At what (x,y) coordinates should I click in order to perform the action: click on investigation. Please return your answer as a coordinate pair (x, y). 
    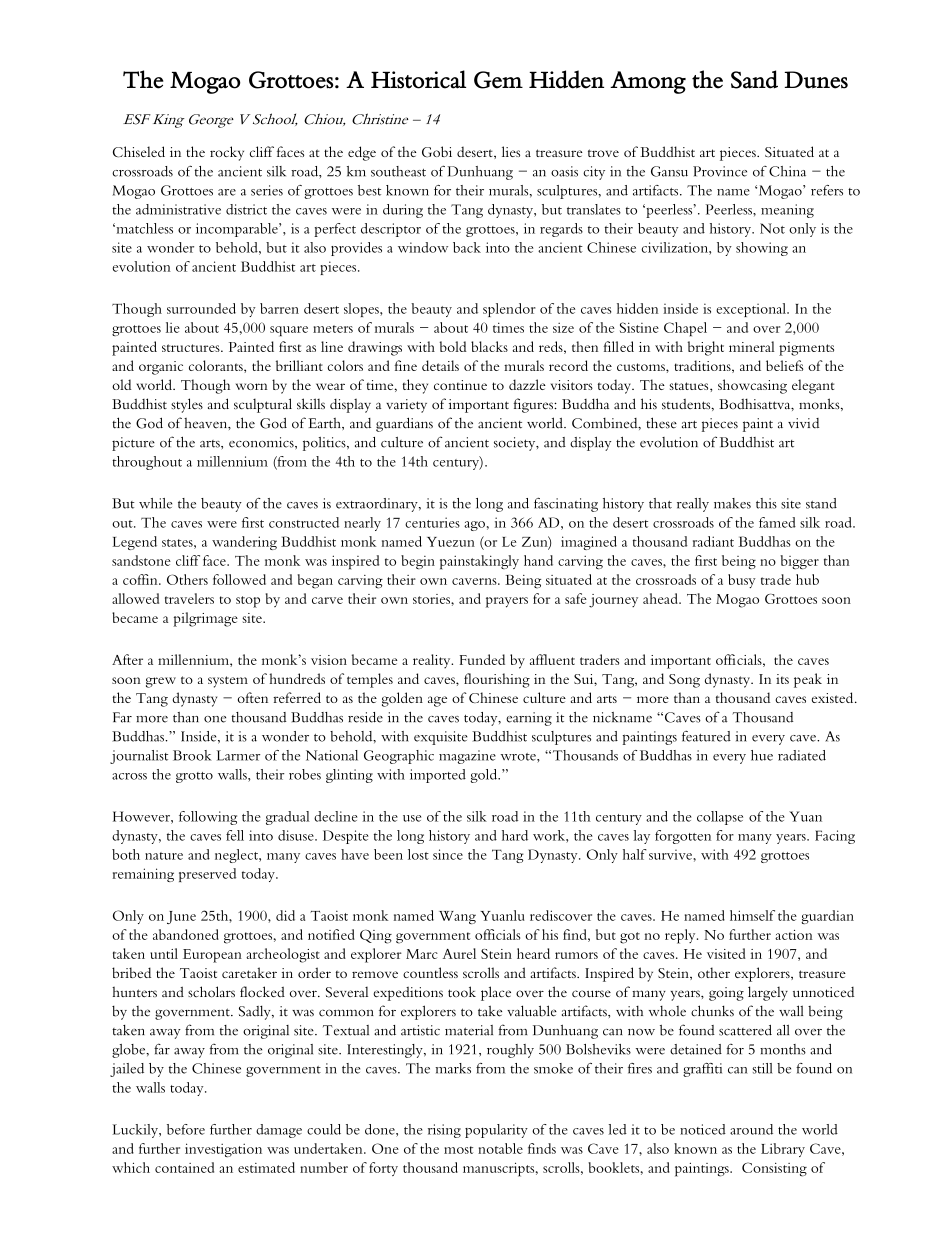
    Looking at the image, I should click on (223, 1150).
